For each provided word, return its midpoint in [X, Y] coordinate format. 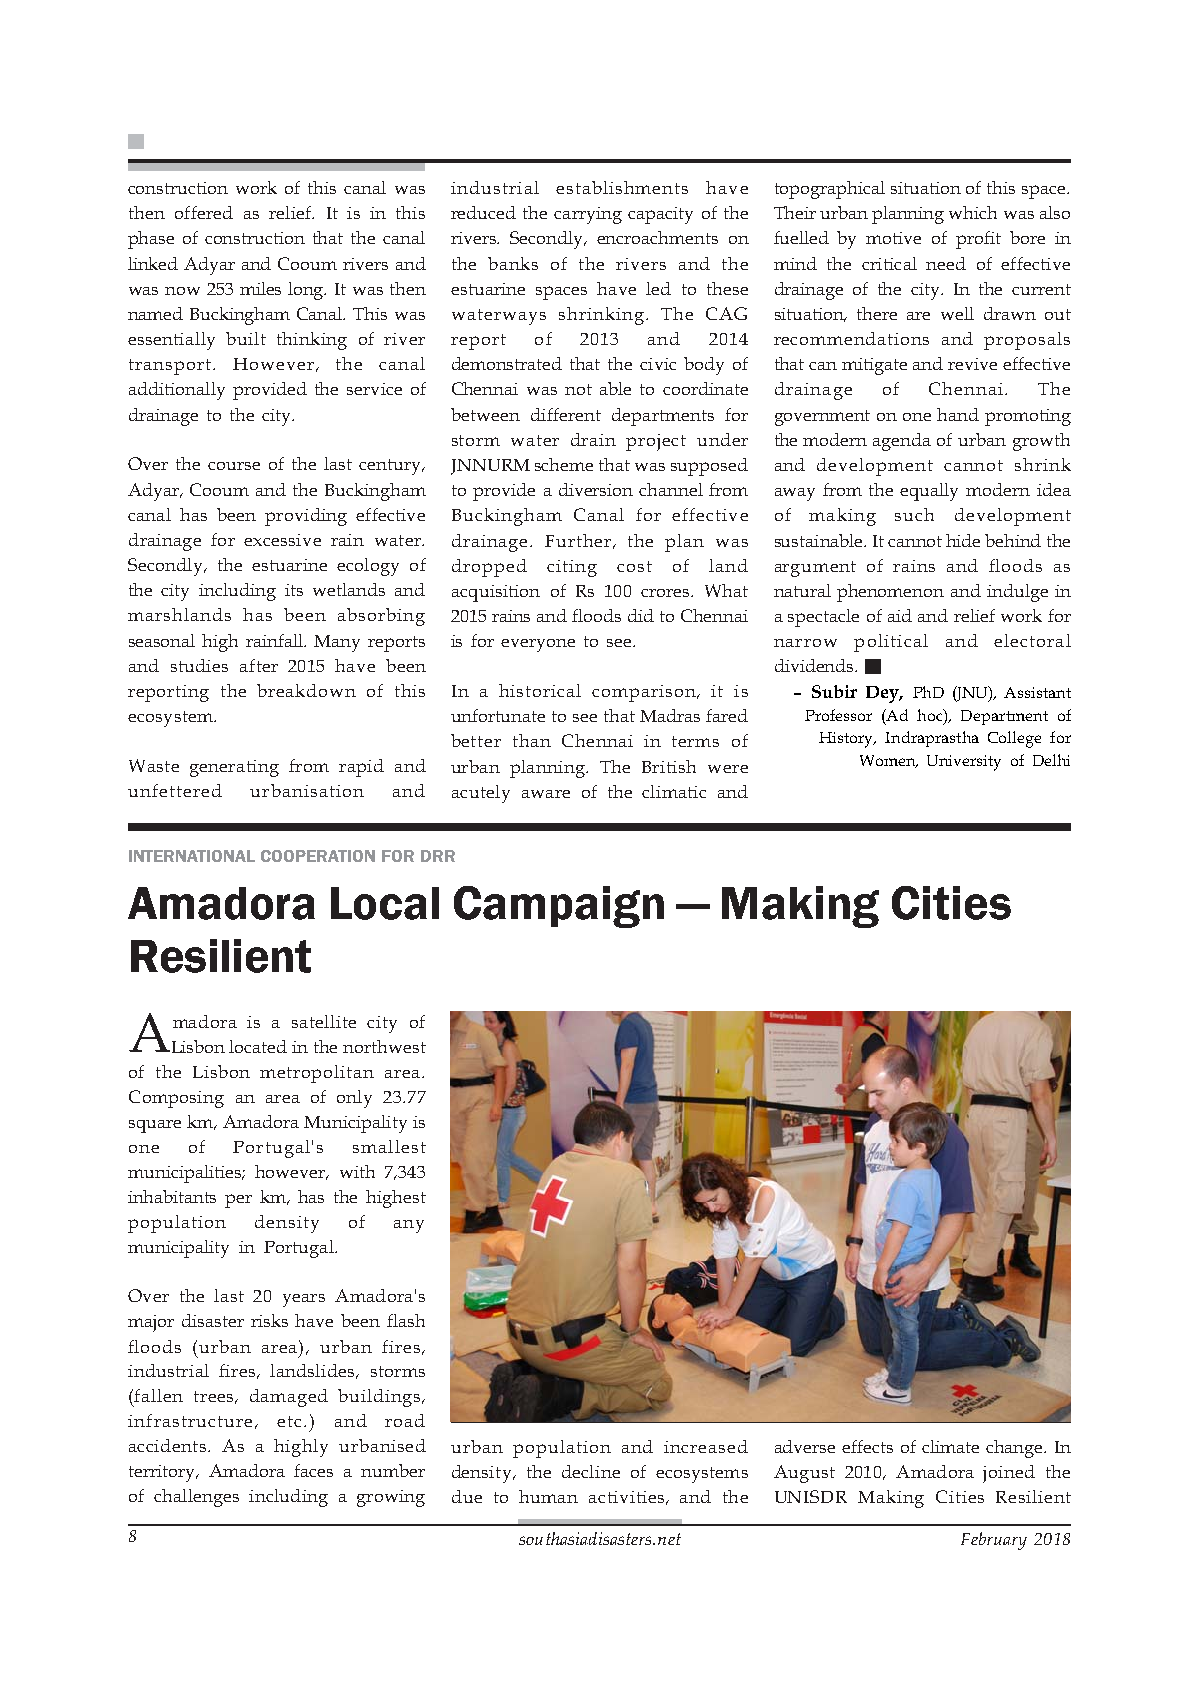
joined [1009, 1474]
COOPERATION [318, 856]
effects [867, 1446]
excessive [282, 540]
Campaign [559, 907]
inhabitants [172, 1196]
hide [963, 540]
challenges [196, 1498]
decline [591, 1471]
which [973, 212]
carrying [588, 215]
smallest [389, 1146]
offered [204, 212]
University [964, 763]
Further [578, 540]
